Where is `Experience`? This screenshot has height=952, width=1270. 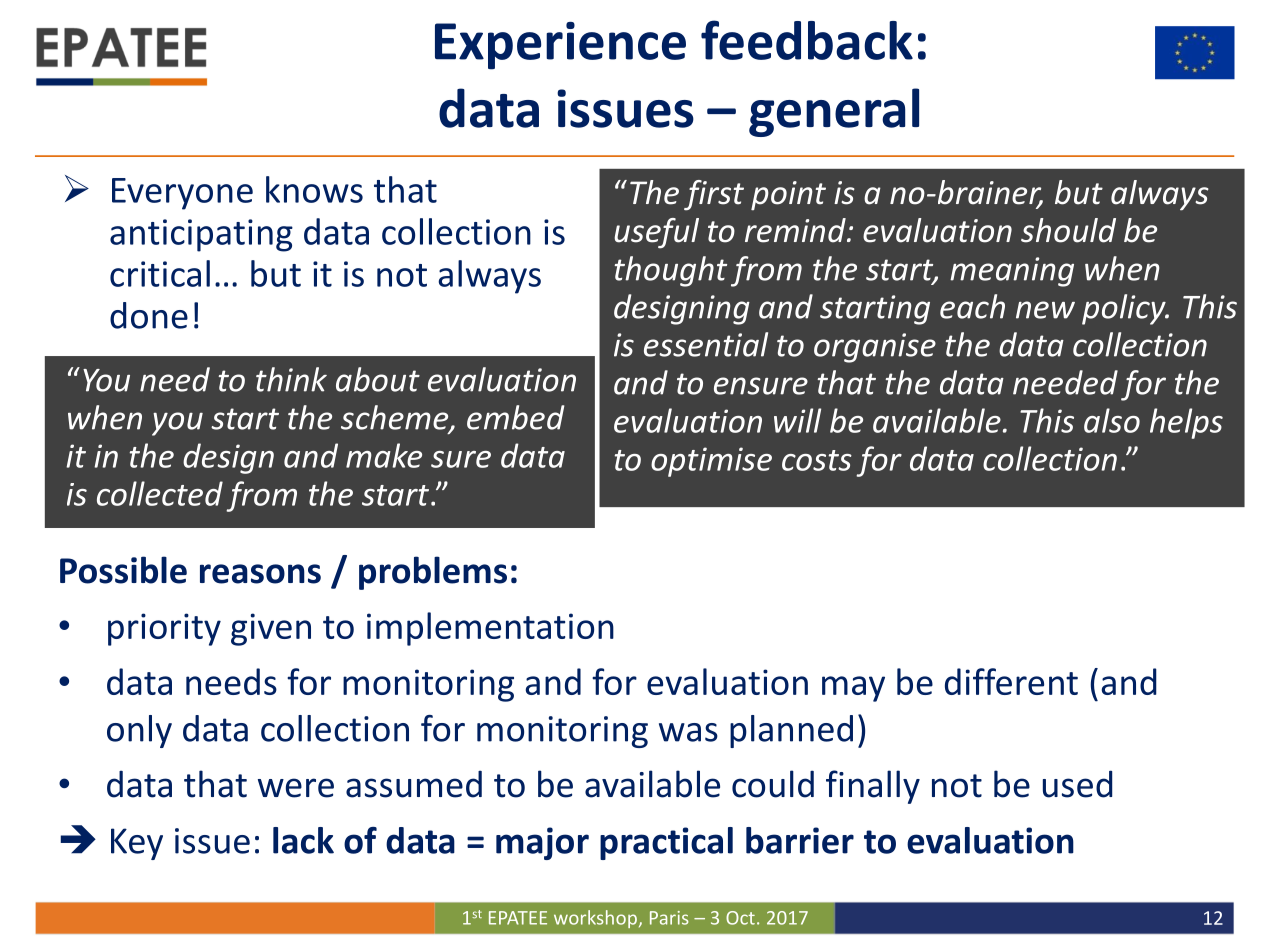
Experience is located at coordinates (560, 46).
